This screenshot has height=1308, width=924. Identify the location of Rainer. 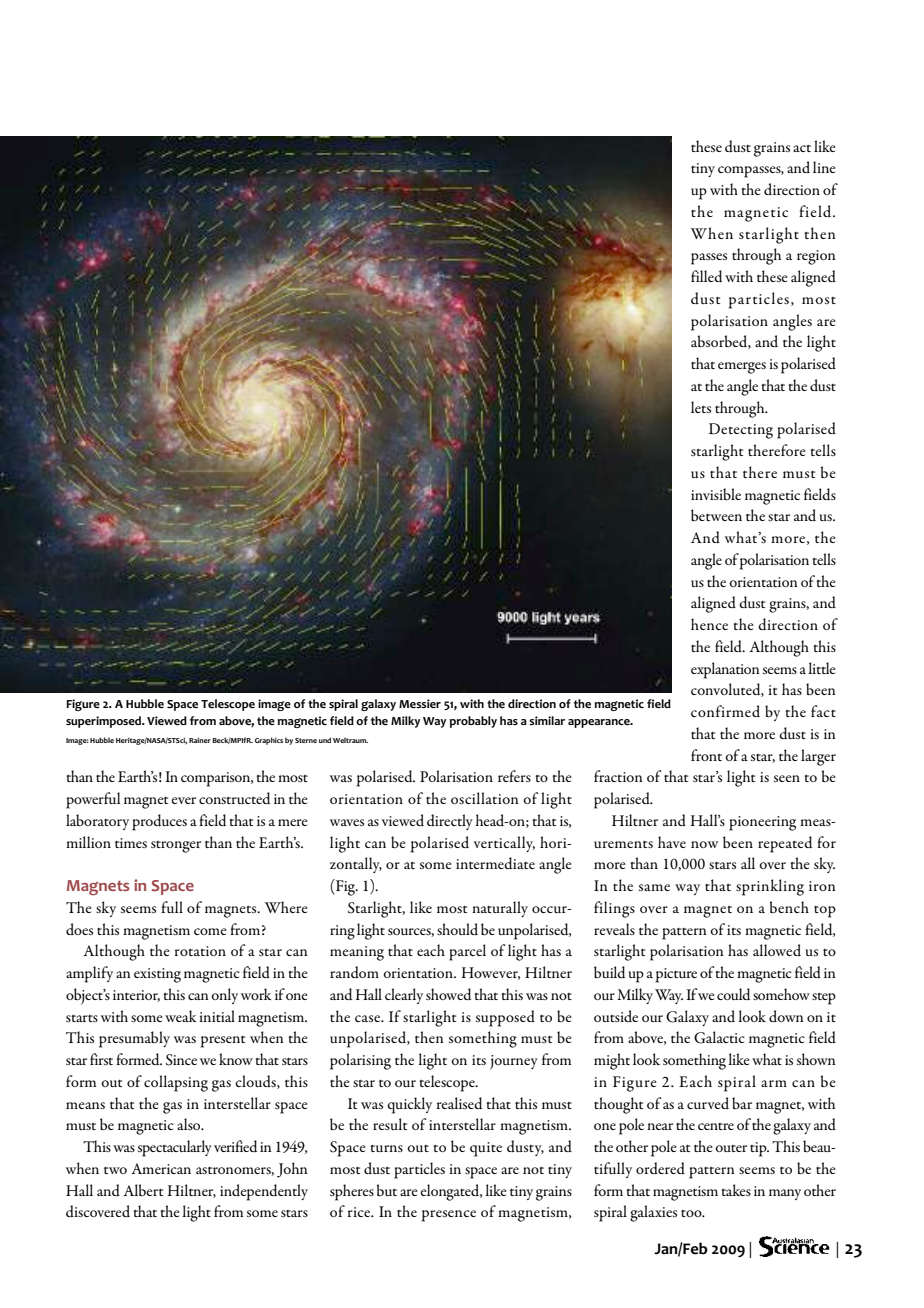
(200, 740).
